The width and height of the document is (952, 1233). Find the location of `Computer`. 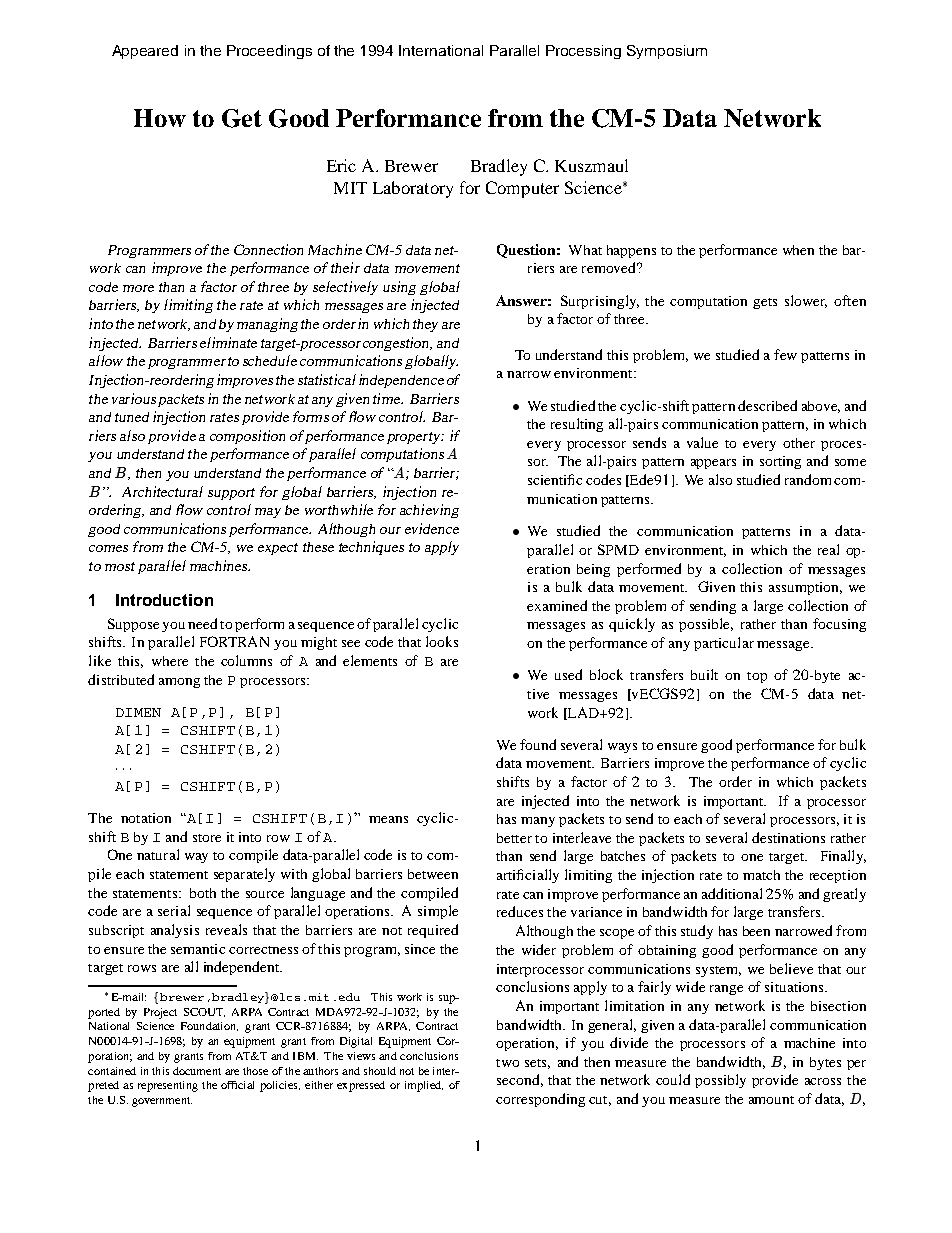

Computer is located at coordinates (522, 189).
